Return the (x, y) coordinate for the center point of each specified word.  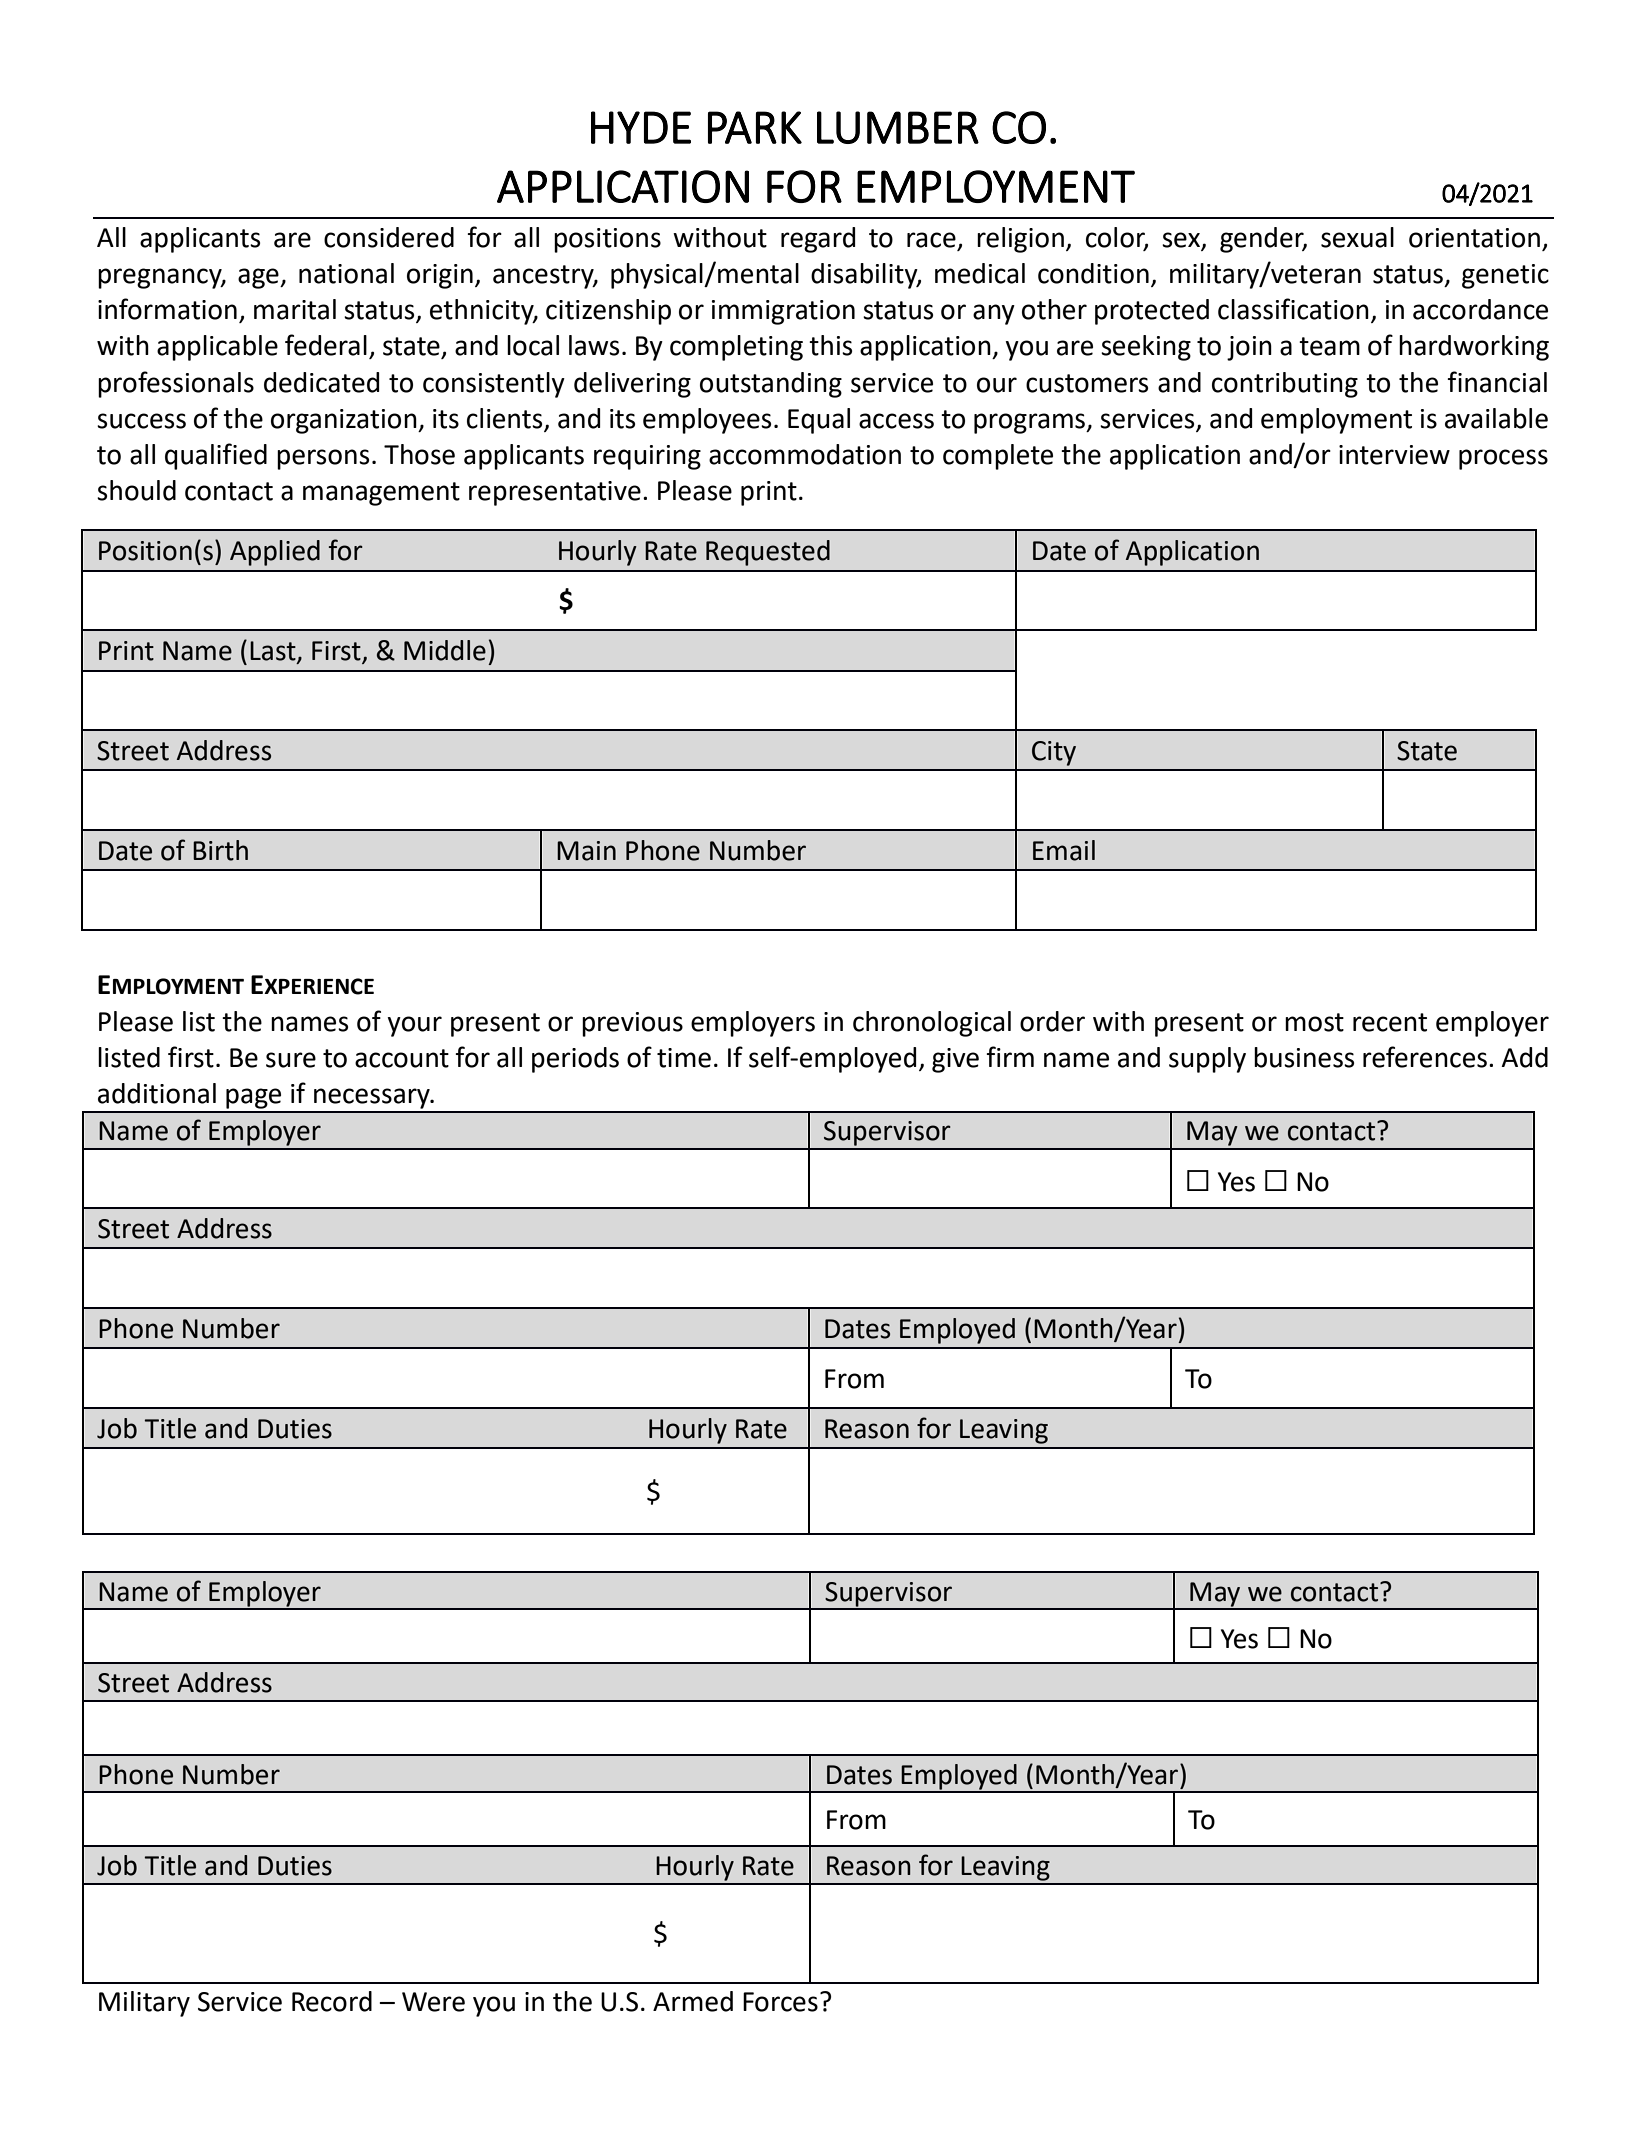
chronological (932, 1024)
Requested (768, 553)
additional (157, 1093)
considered (389, 237)
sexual (1357, 237)
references (1425, 1057)
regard (818, 240)
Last (274, 652)
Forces (780, 2002)
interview (1394, 455)
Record (332, 2001)
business (1304, 1057)
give (955, 1060)
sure (291, 1060)
